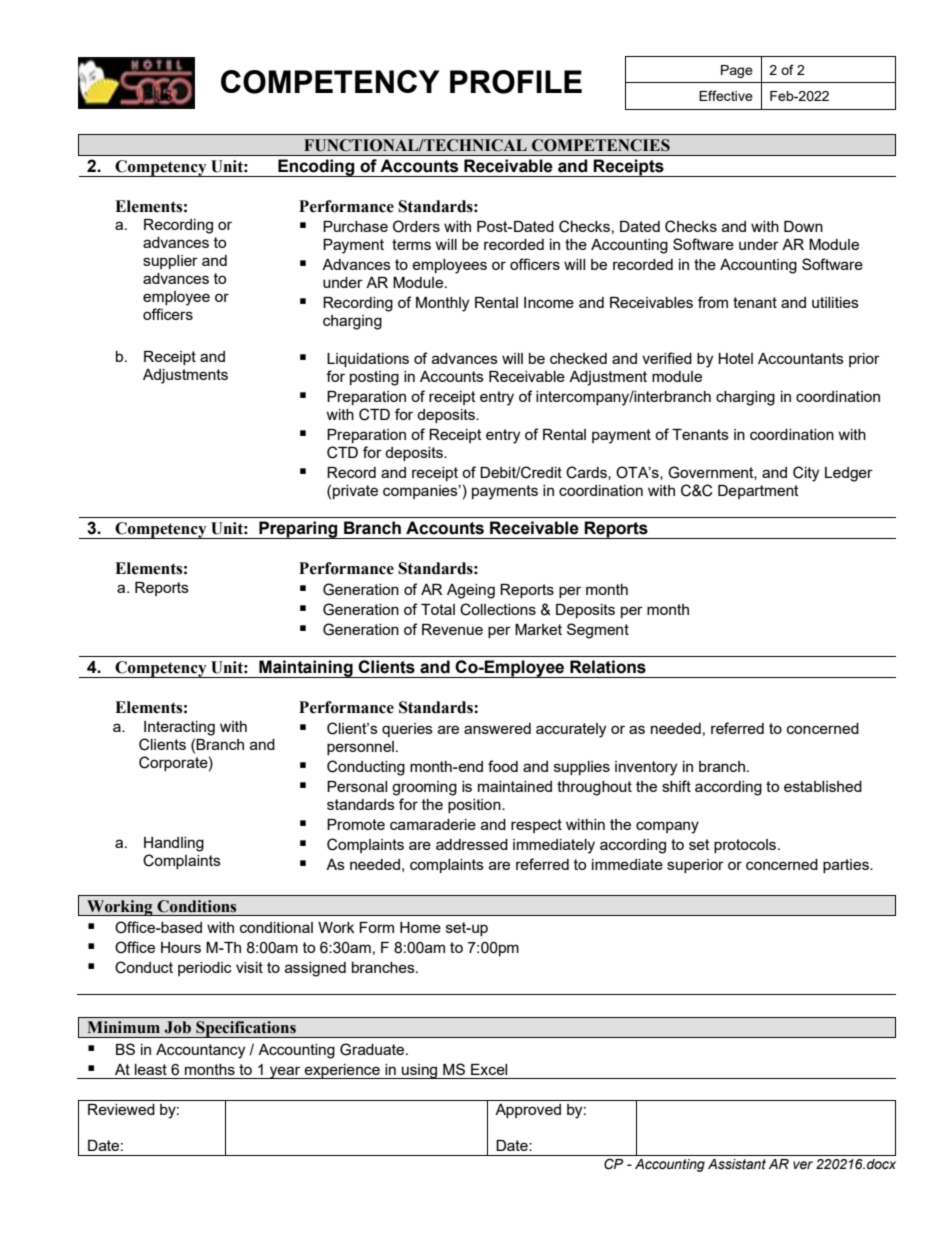  Describe the element at coordinates (726, 95) in the image. I see `Effective` at that location.
